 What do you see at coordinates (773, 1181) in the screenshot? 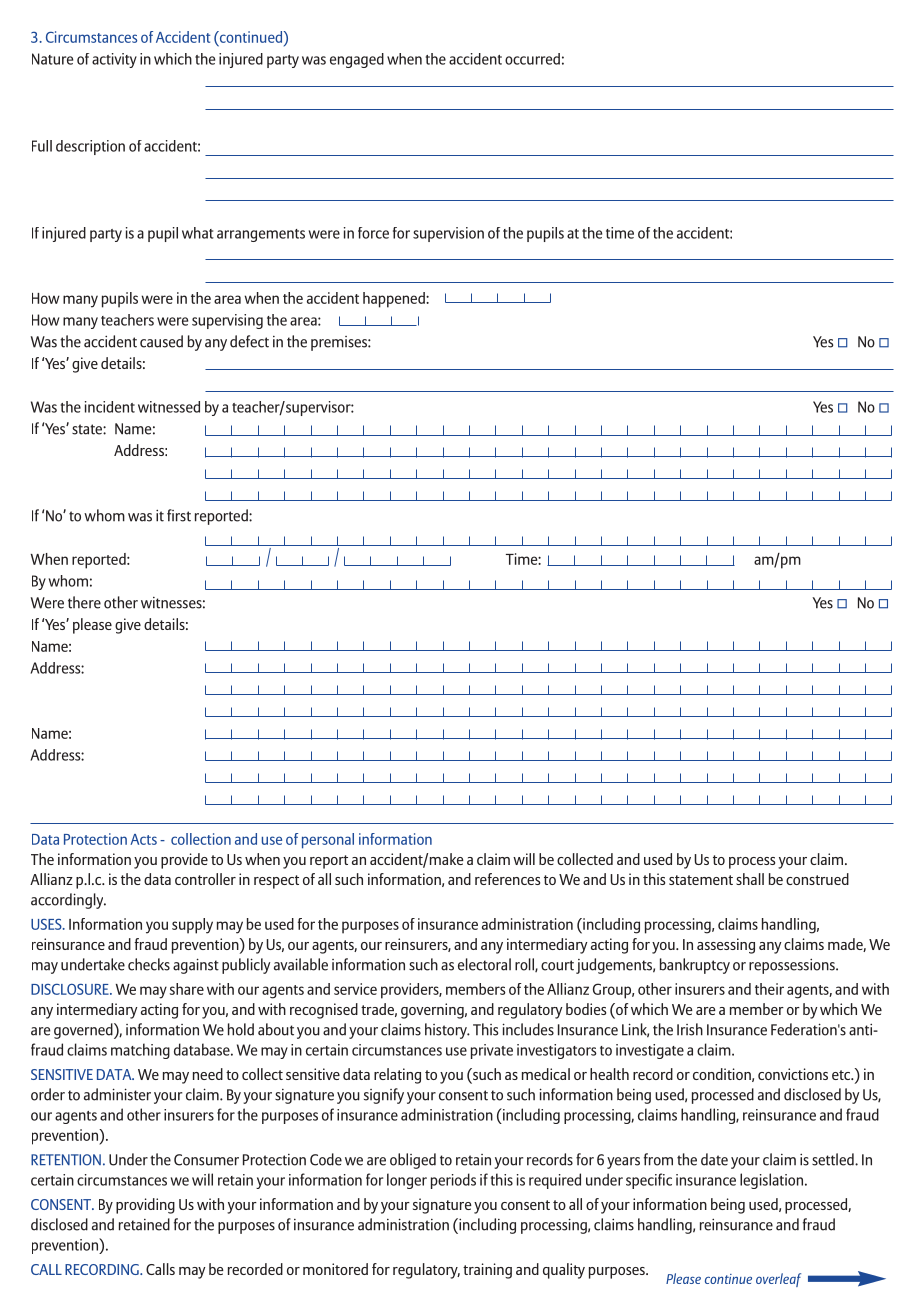
I see `legislation` at bounding box center [773, 1181].
